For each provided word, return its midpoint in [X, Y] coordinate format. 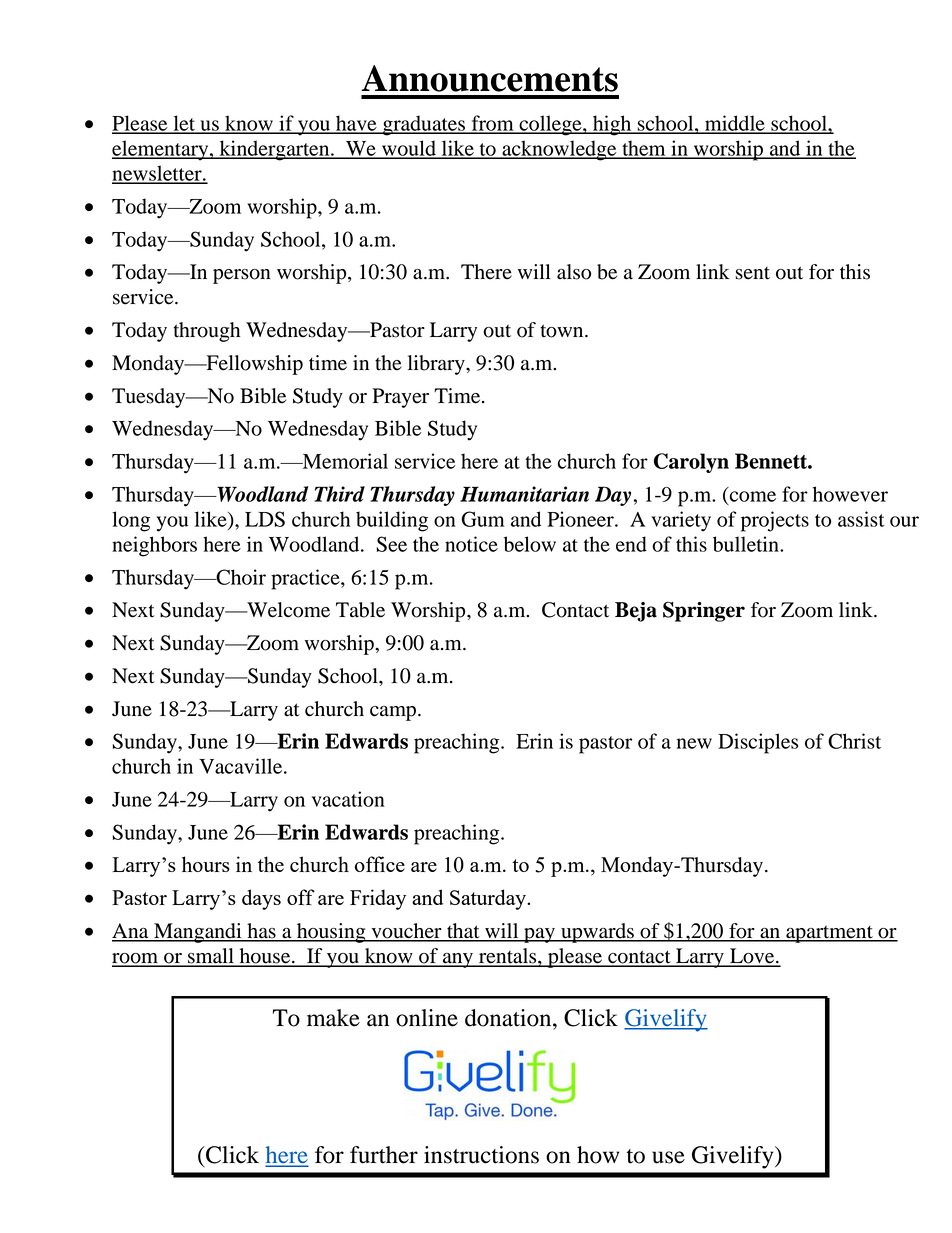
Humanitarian [524, 494]
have [356, 124]
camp [394, 713]
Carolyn [691, 463]
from [492, 124]
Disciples [758, 743]
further [384, 1155]
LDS [265, 519]
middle [735, 124]
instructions [481, 1155]
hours [206, 864]
